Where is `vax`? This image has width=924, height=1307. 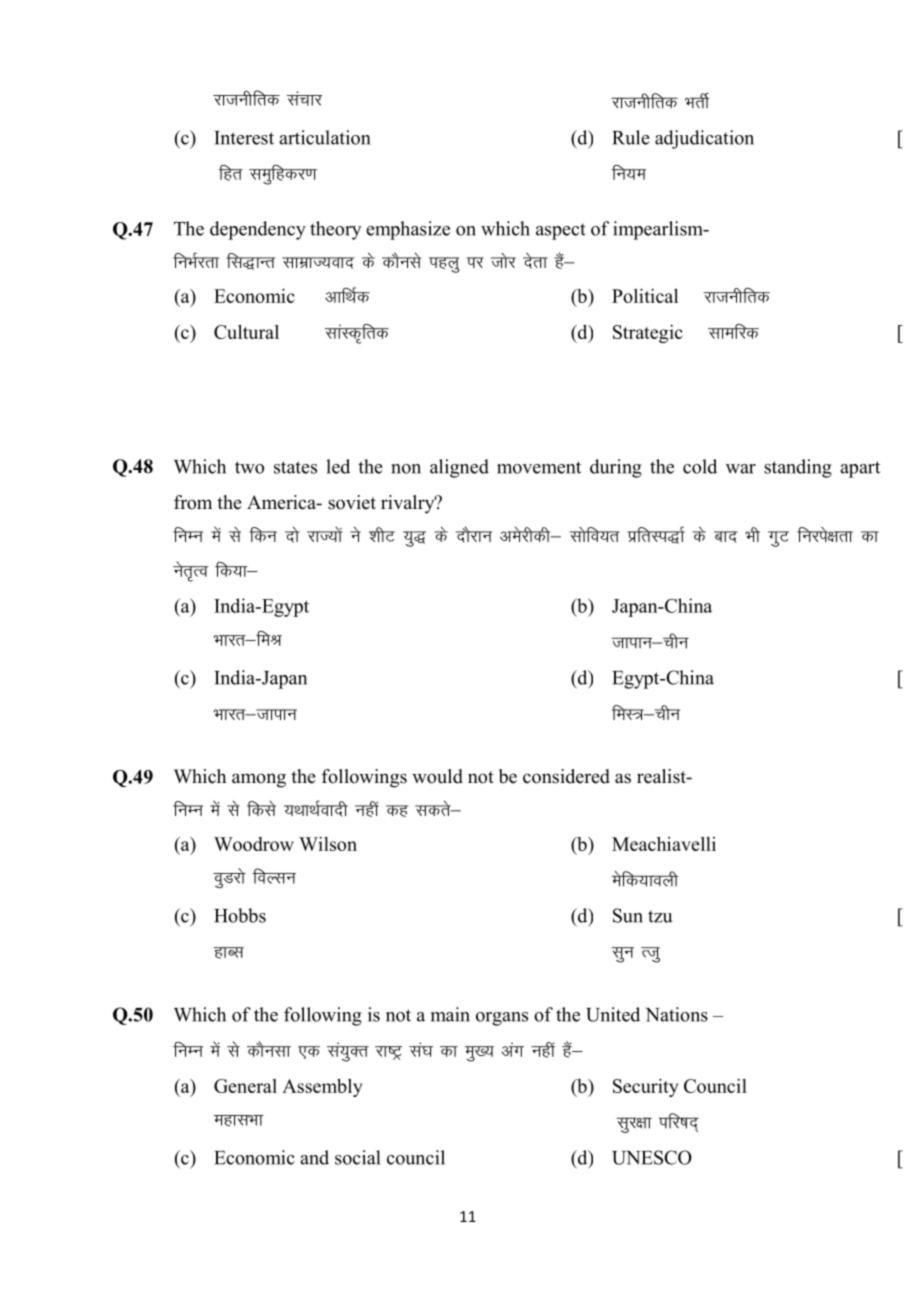
vax is located at coordinates (512, 1050).
